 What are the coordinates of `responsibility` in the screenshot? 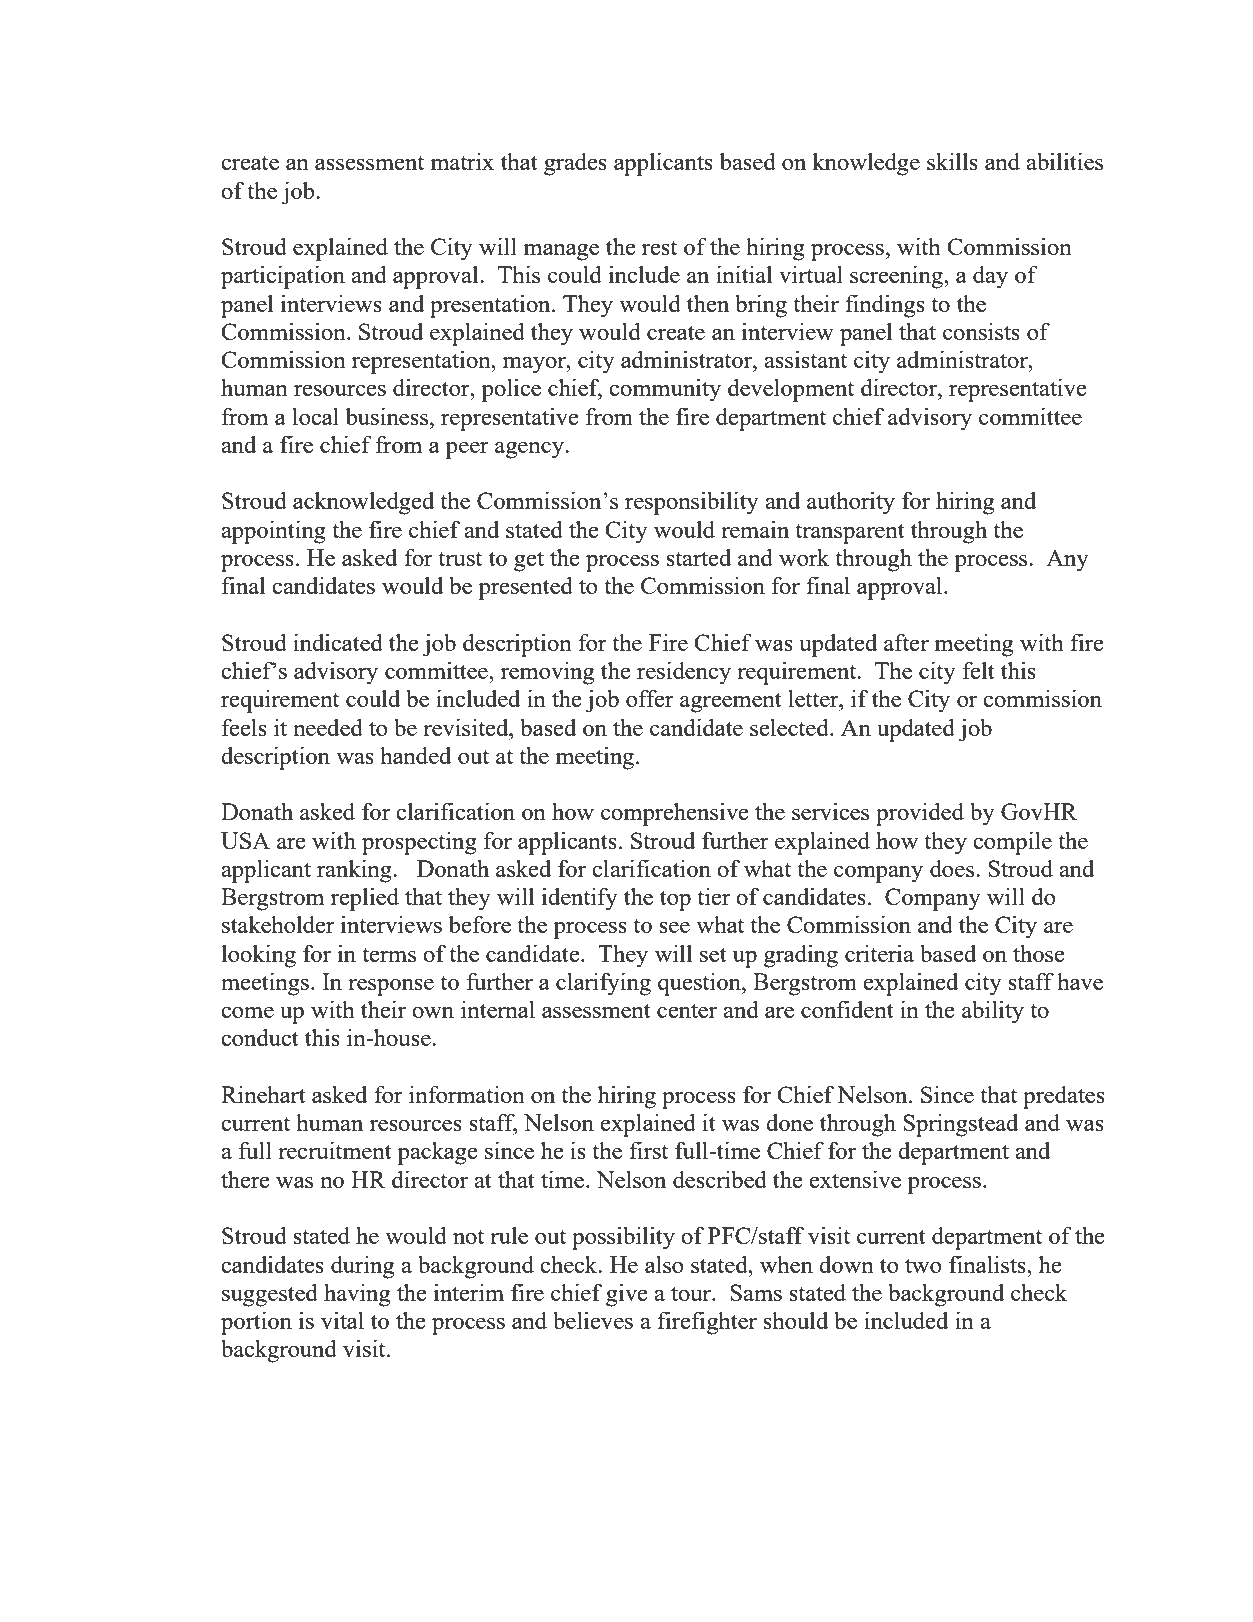 It's located at (692, 503).
